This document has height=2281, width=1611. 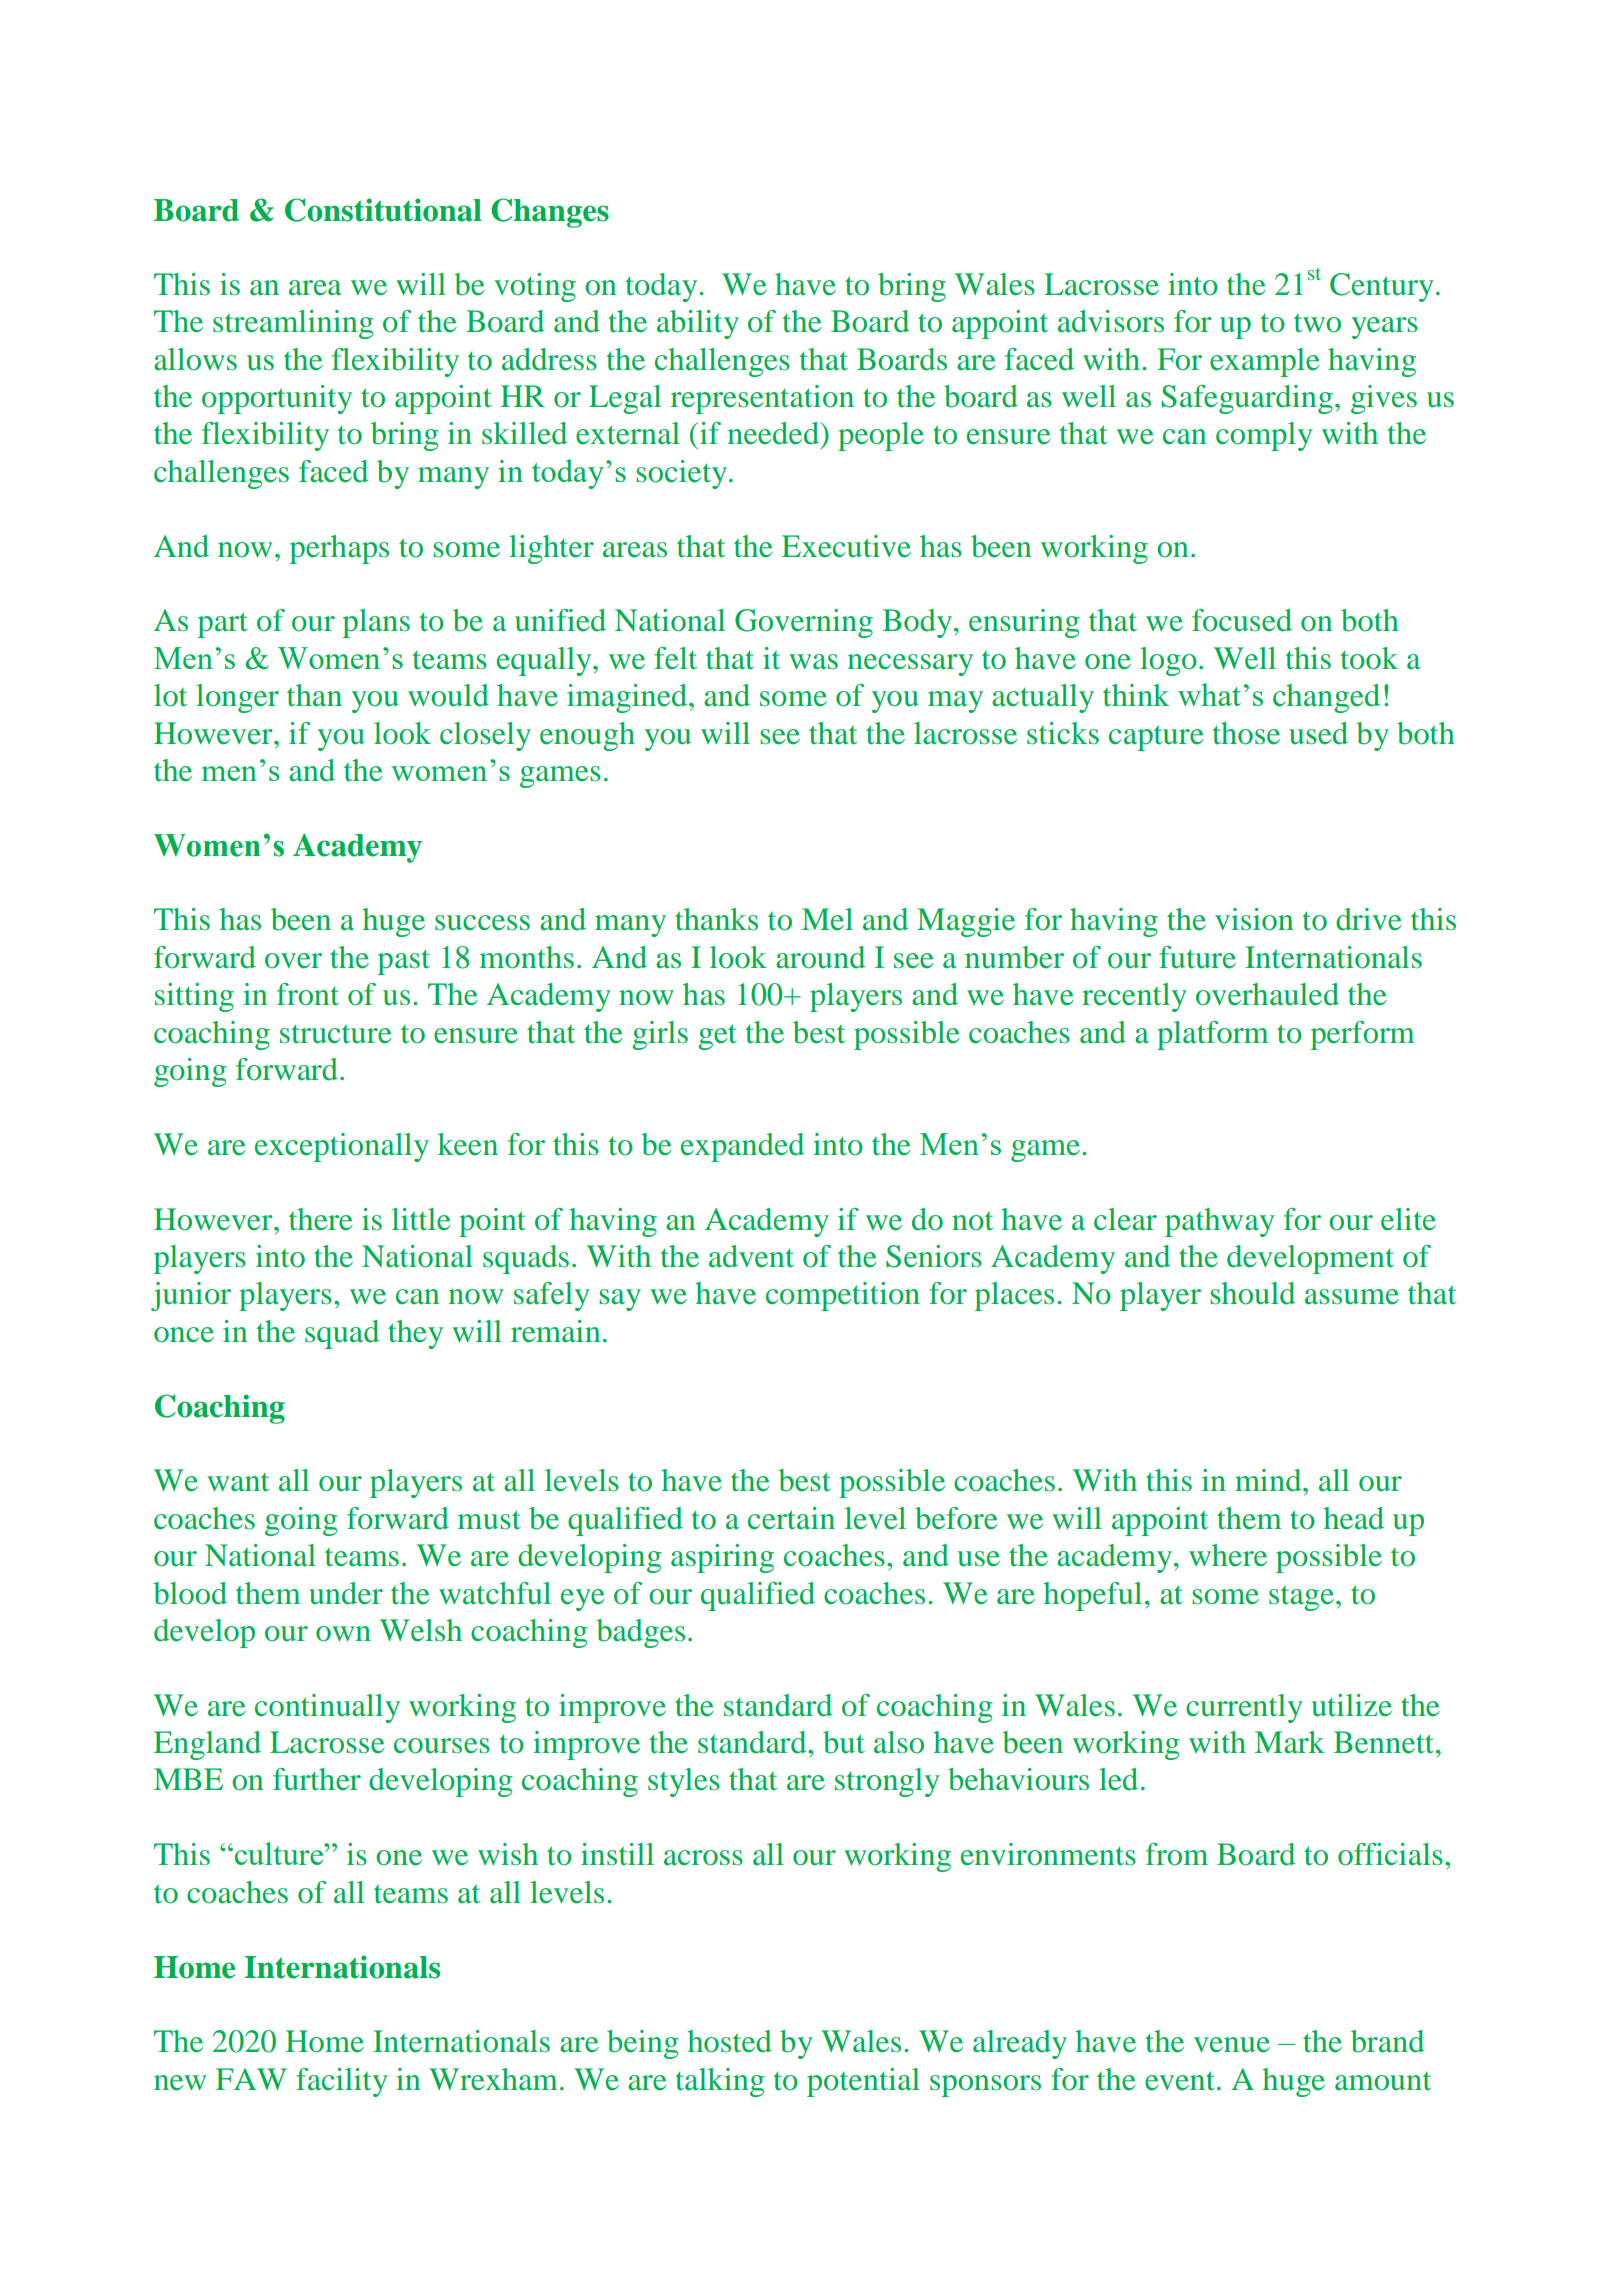 I want to click on past, so click(x=404, y=962).
